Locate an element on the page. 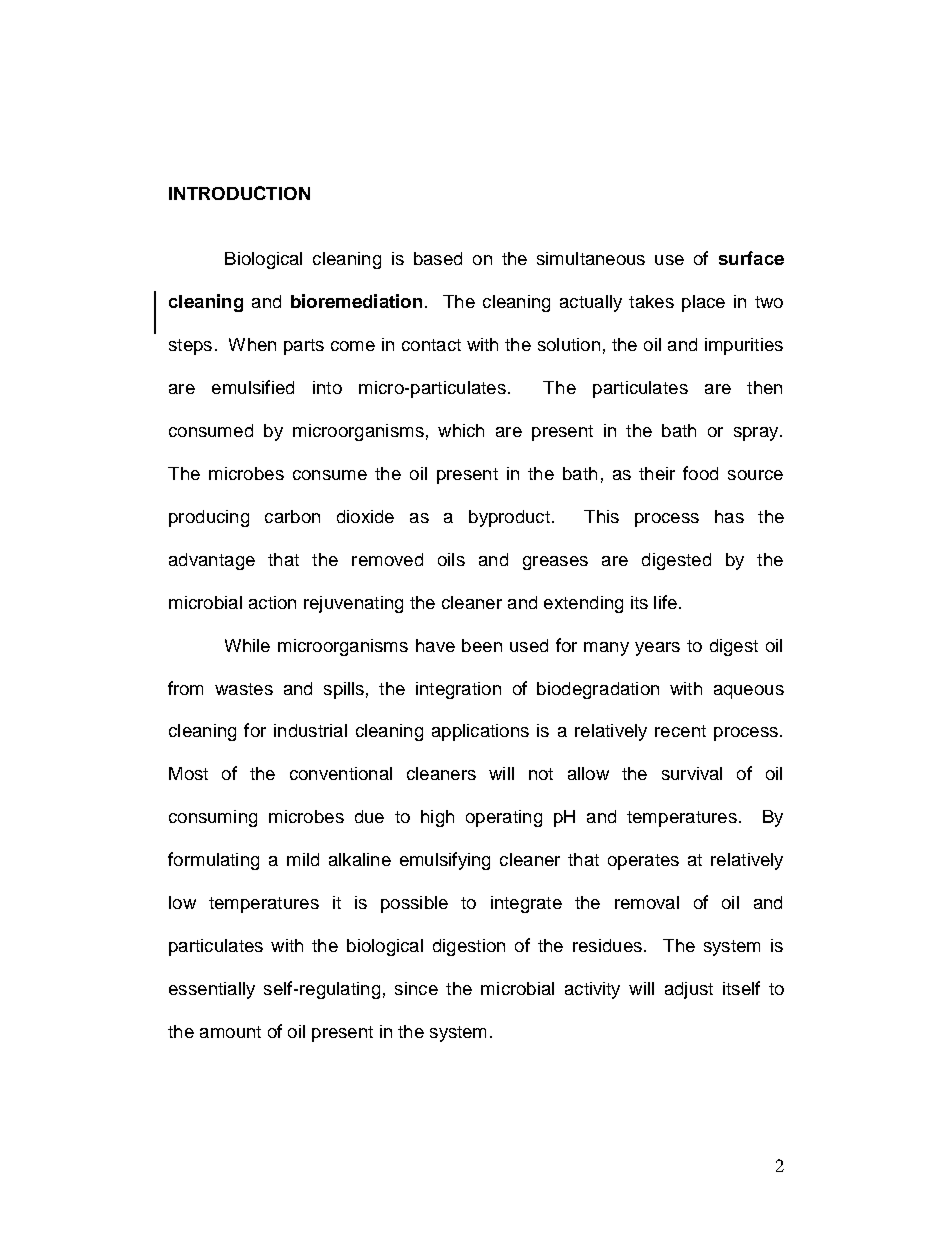  life is located at coordinates (665, 602).
